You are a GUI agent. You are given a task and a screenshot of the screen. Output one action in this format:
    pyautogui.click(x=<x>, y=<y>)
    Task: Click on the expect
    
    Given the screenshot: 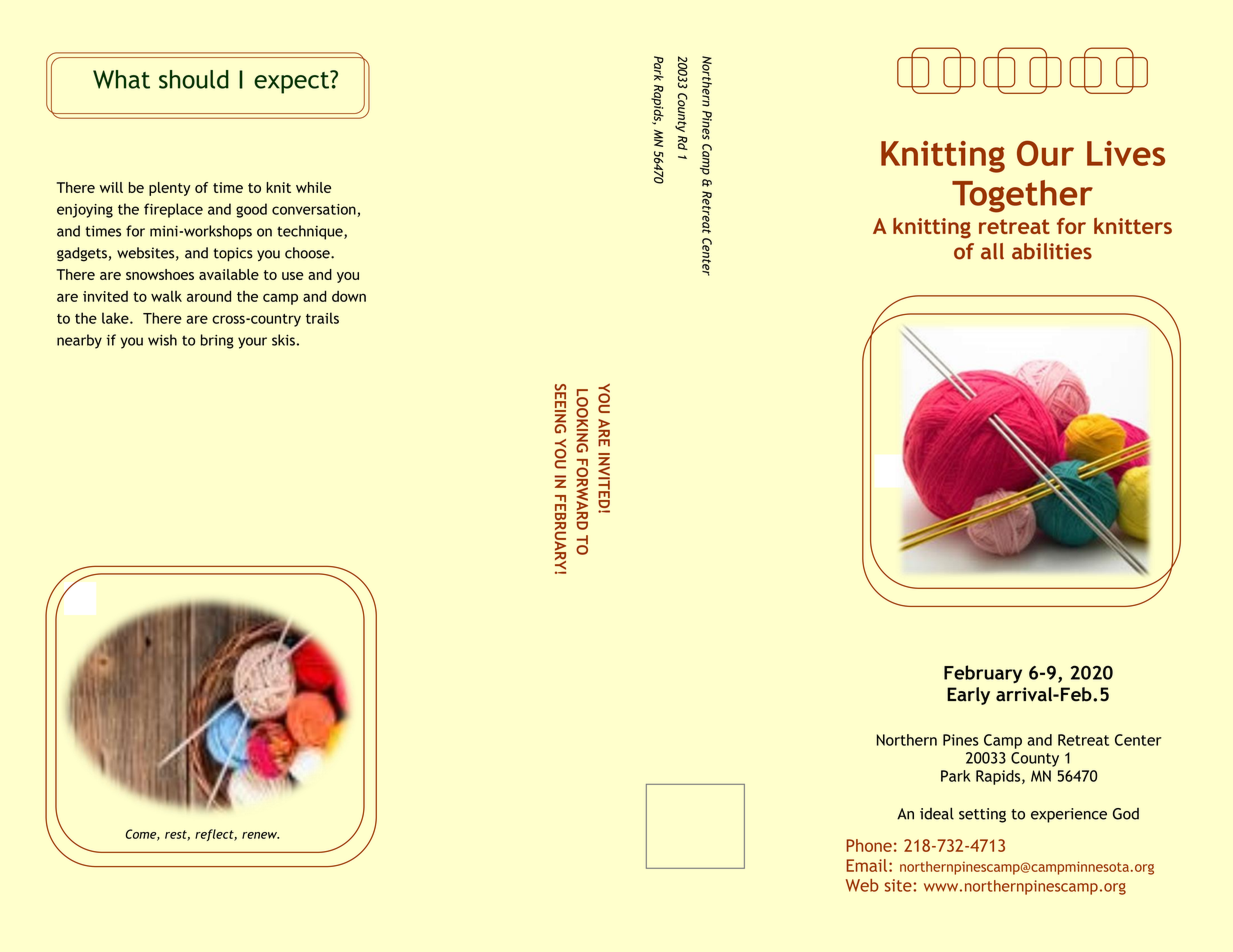 What is the action you would take?
    pyautogui.click(x=293, y=82)
